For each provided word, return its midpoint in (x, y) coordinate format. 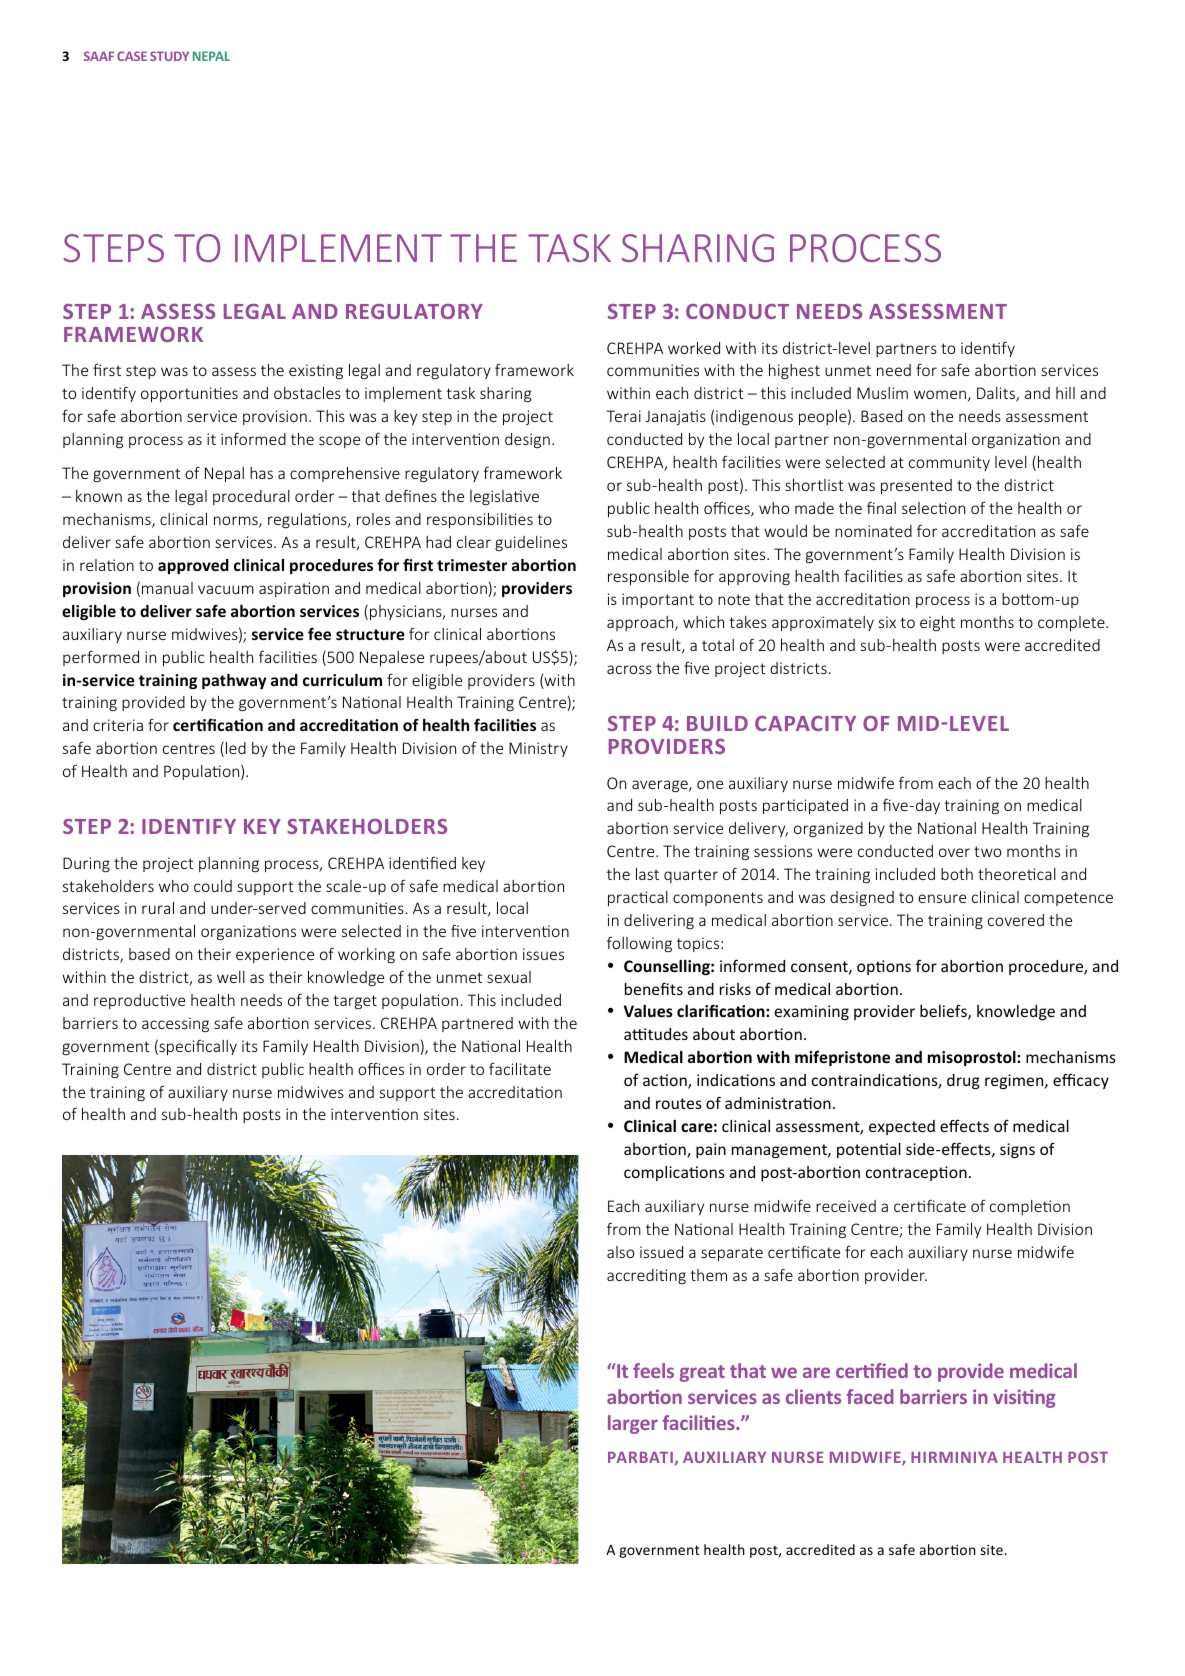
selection (933, 508)
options (884, 967)
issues (543, 954)
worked (694, 348)
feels (653, 1370)
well (231, 977)
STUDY (169, 56)
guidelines (531, 543)
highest (794, 371)
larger (633, 1424)
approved (193, 566)
